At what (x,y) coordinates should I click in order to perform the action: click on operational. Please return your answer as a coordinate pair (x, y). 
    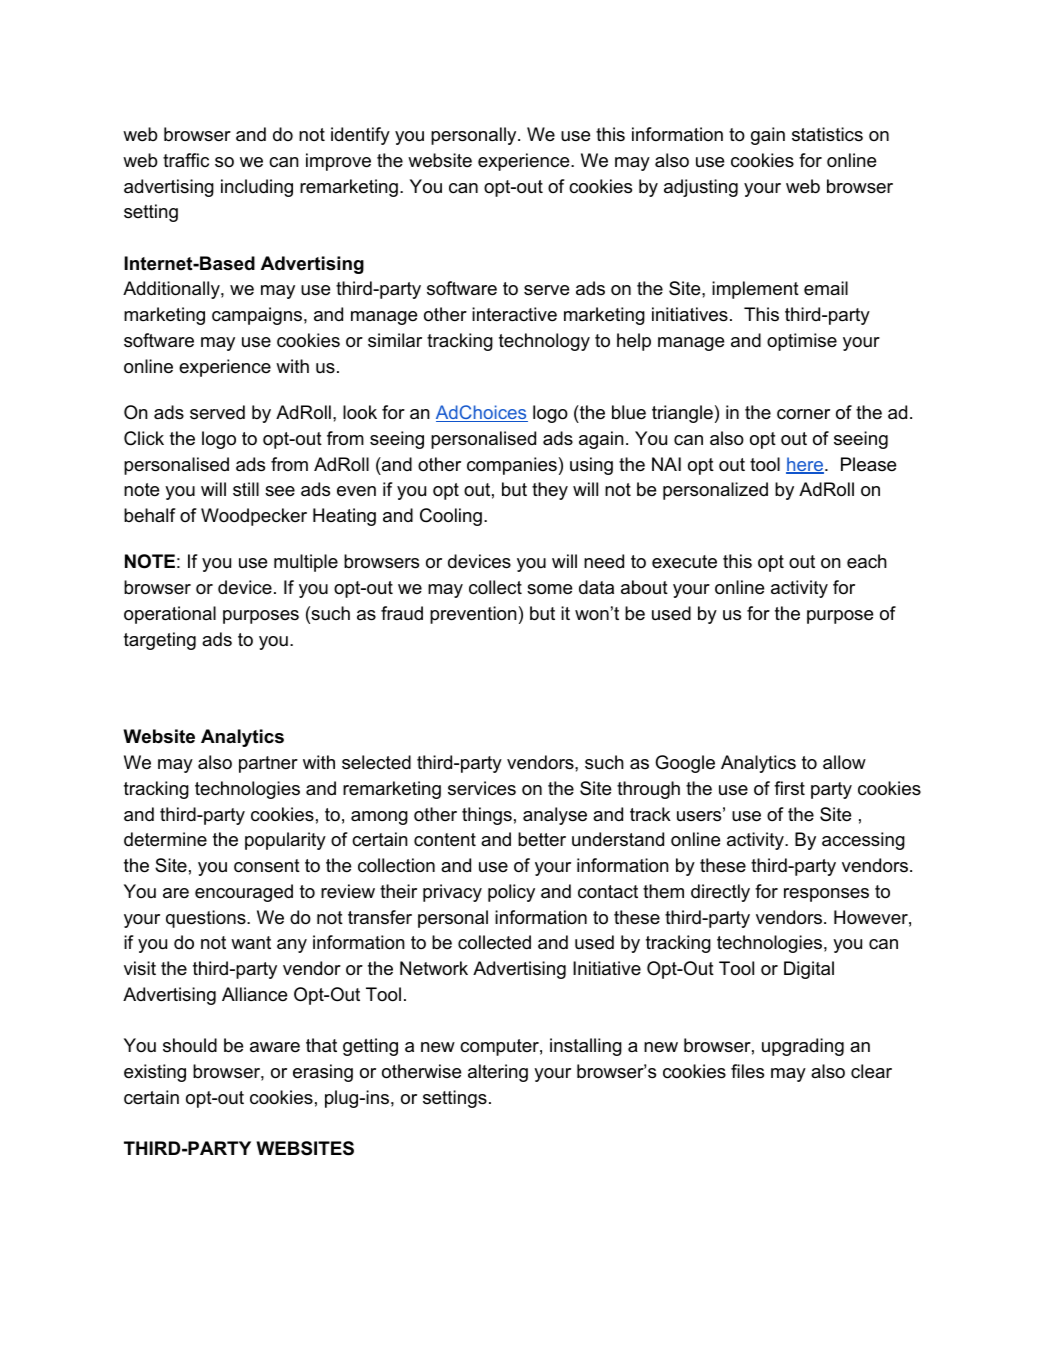
    Looking at the image, I should click on (170, 615).
